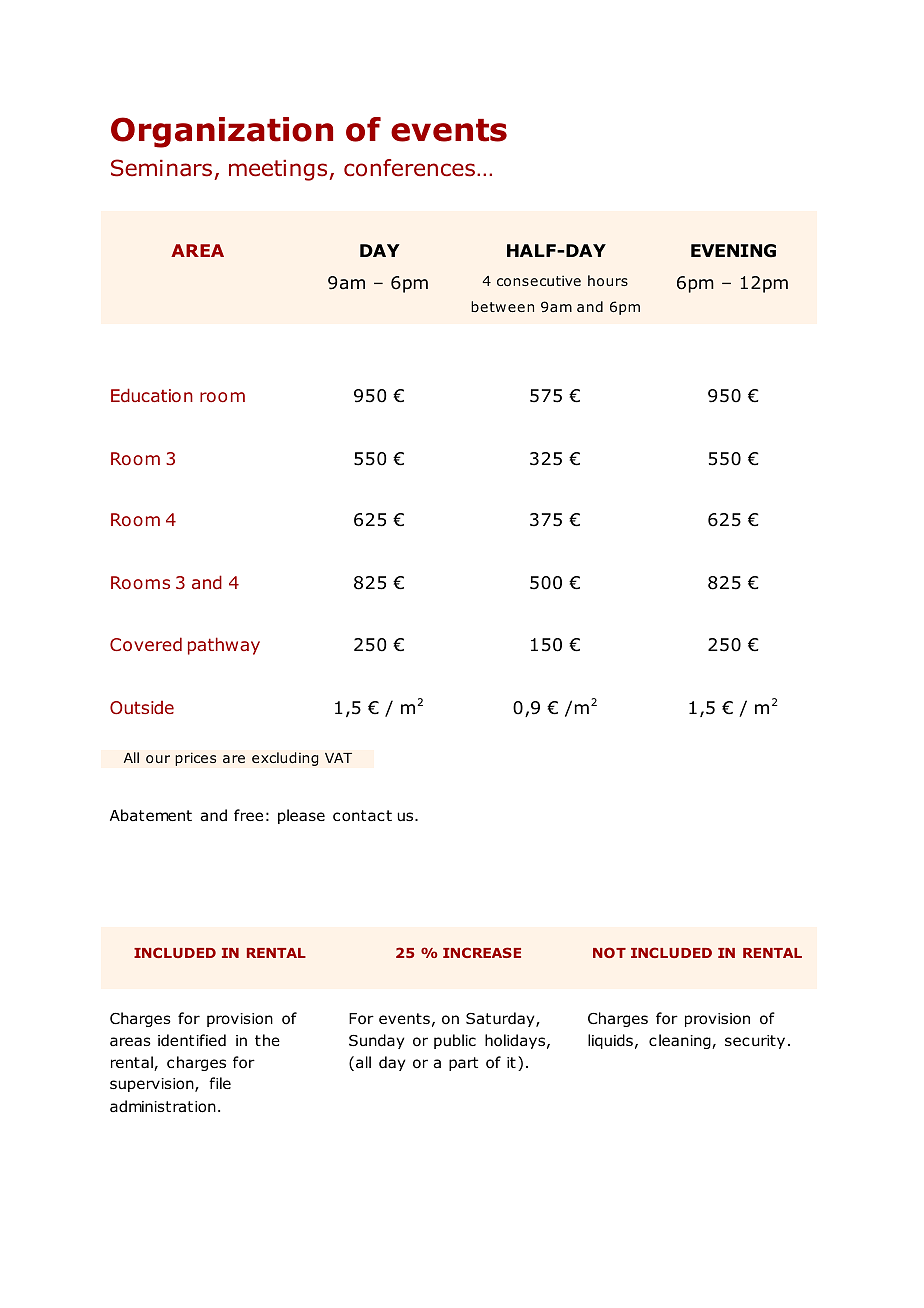 This image has width=924, height=1308. Describe the element at coordinates (608, 280) in the image. I see `hours` at that location.
